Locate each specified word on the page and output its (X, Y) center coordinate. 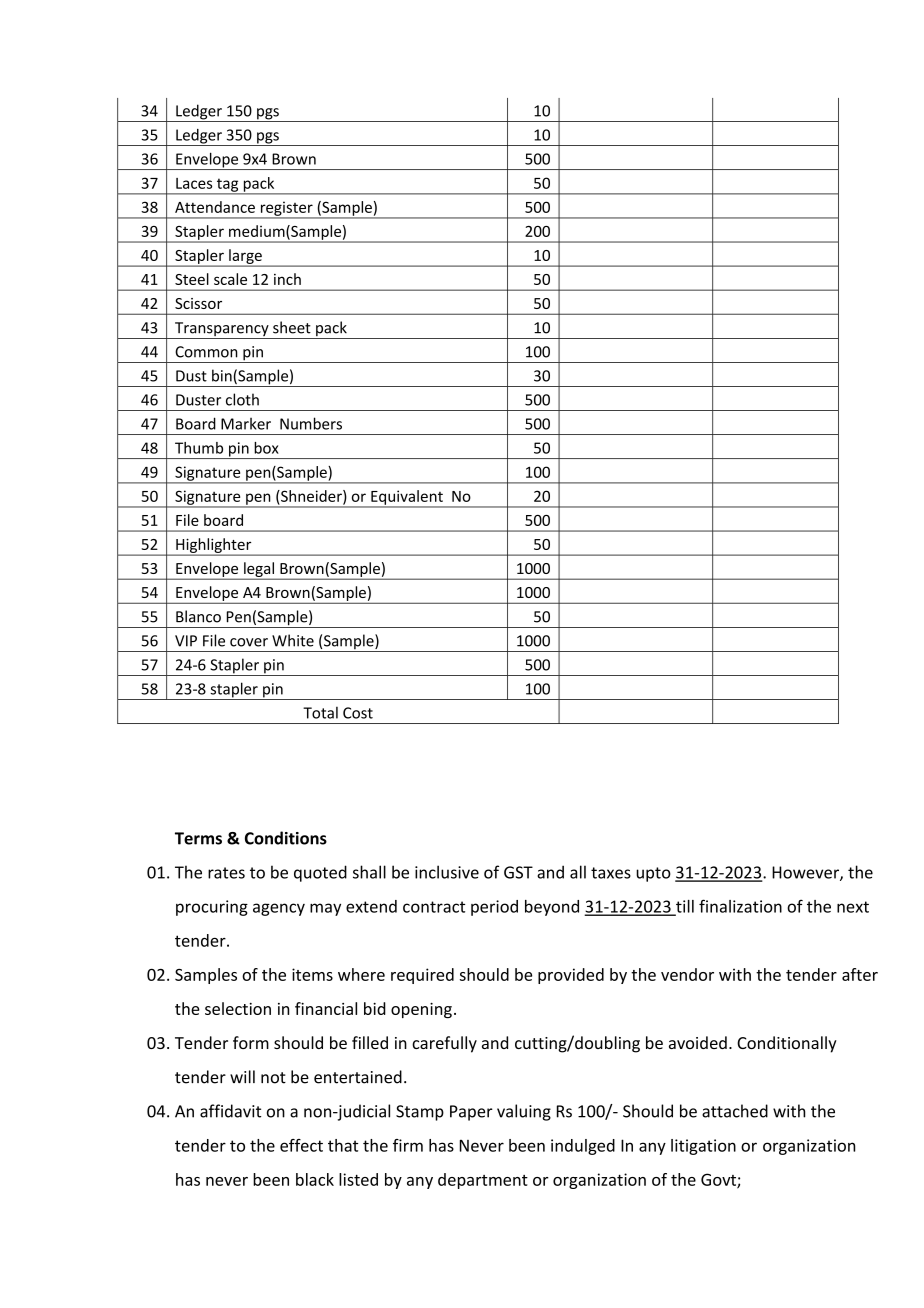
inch (287, 279)
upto (653, 874)
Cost (358, 713)
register (286, 209)
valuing (524, 1112)
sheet (292, 327)
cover (249, 642)
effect (301, 1145)
